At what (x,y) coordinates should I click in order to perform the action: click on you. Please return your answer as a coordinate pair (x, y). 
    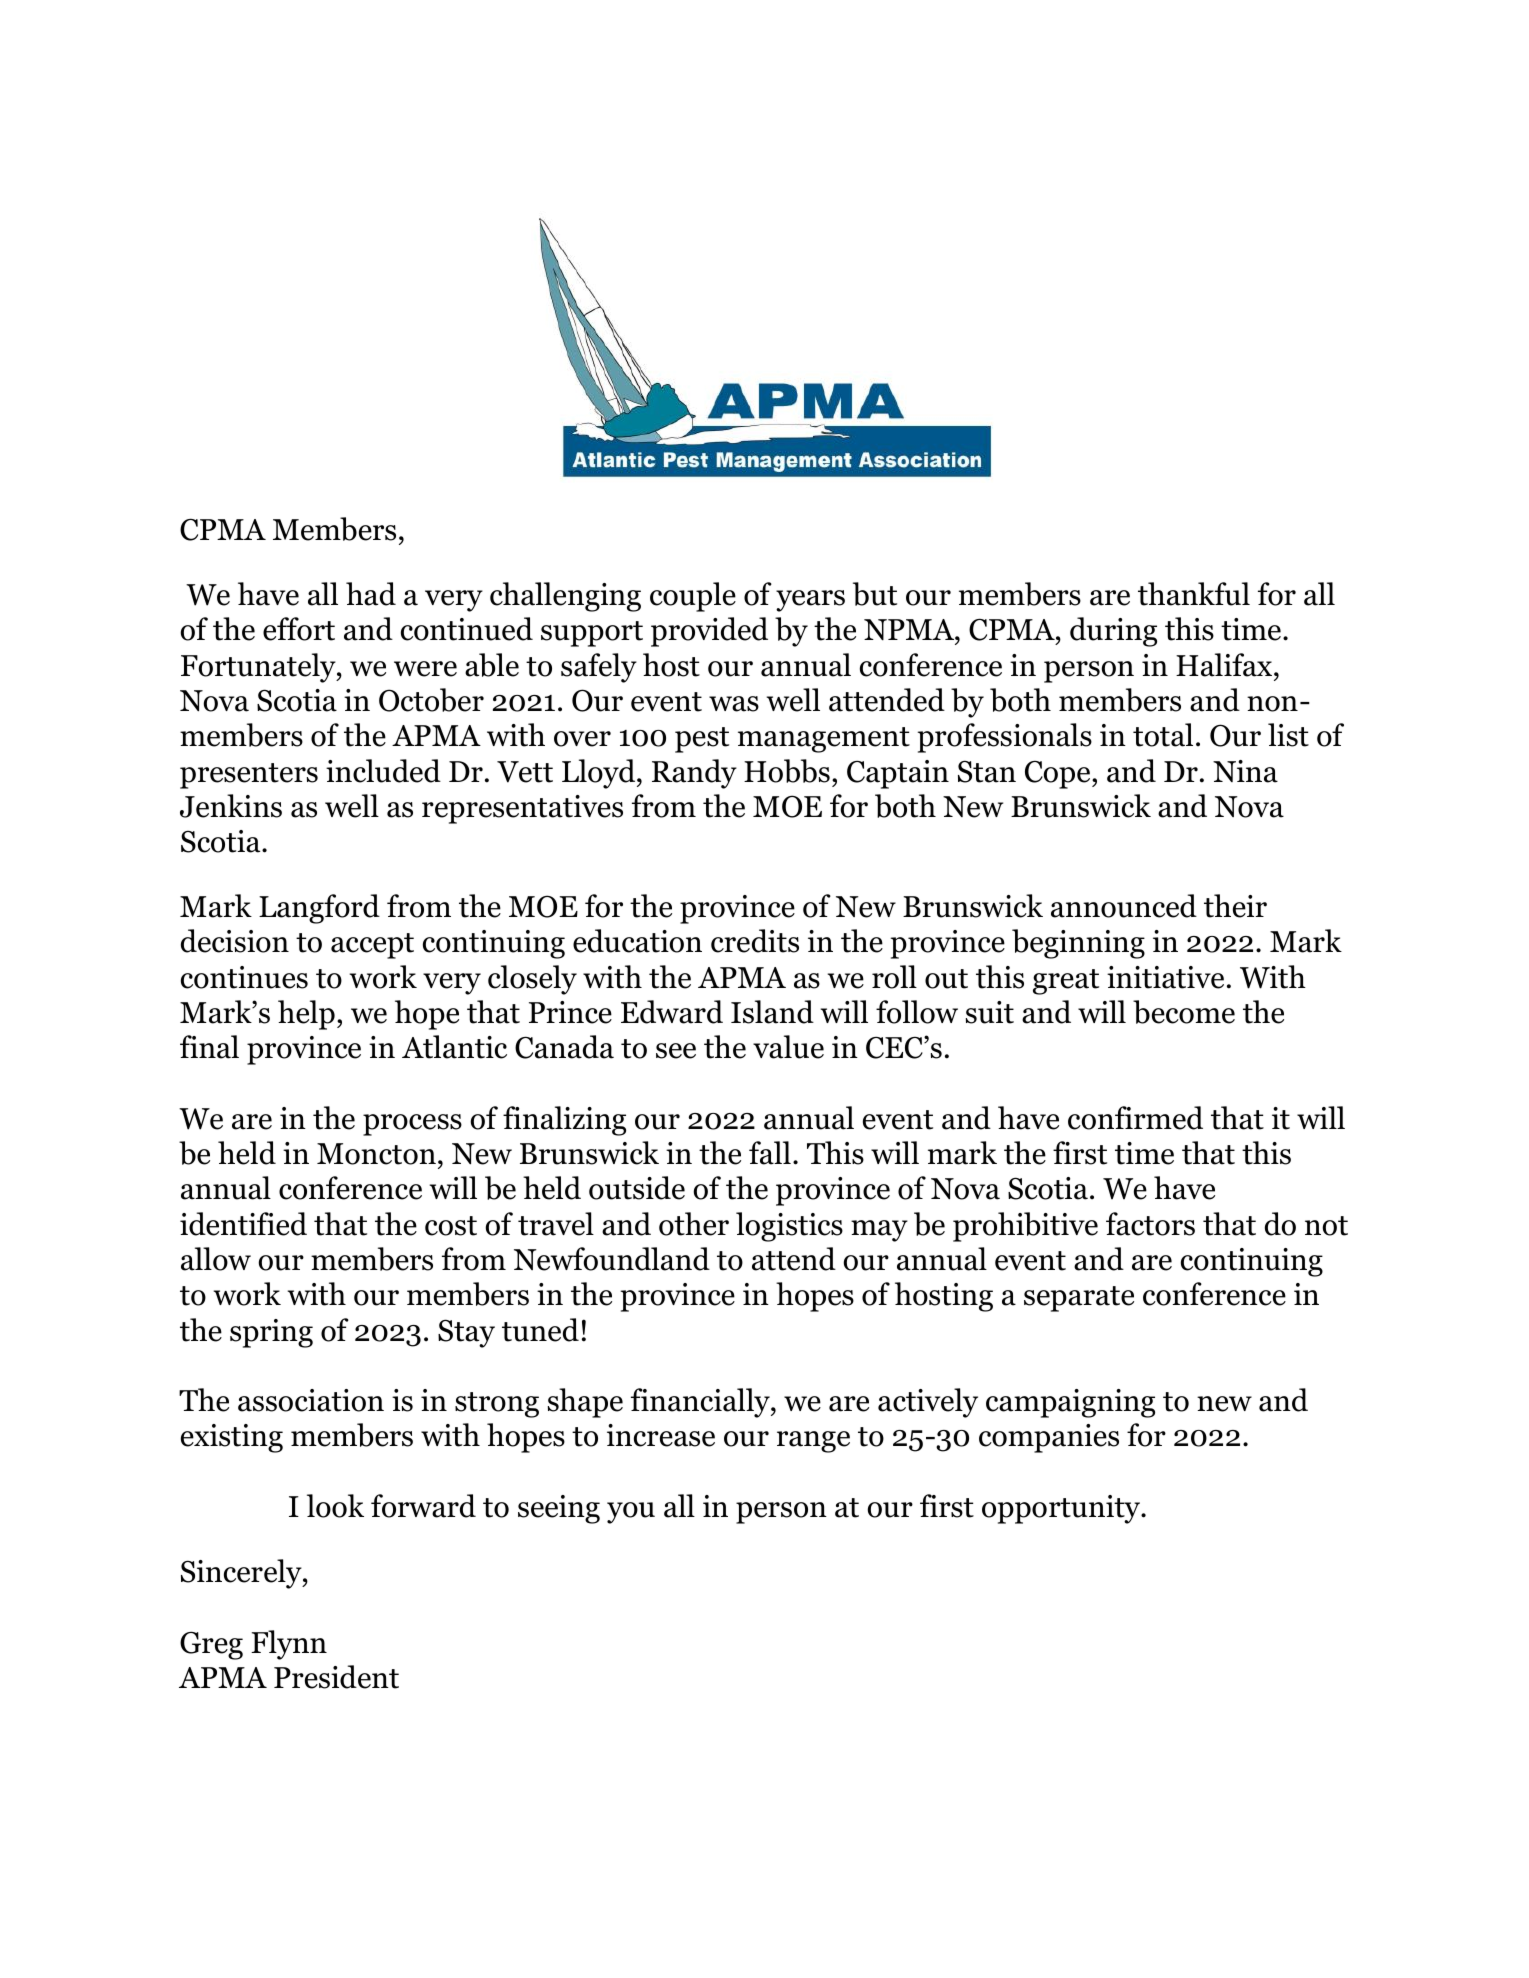
    Looking at the image, I should click on (631, 1513).
